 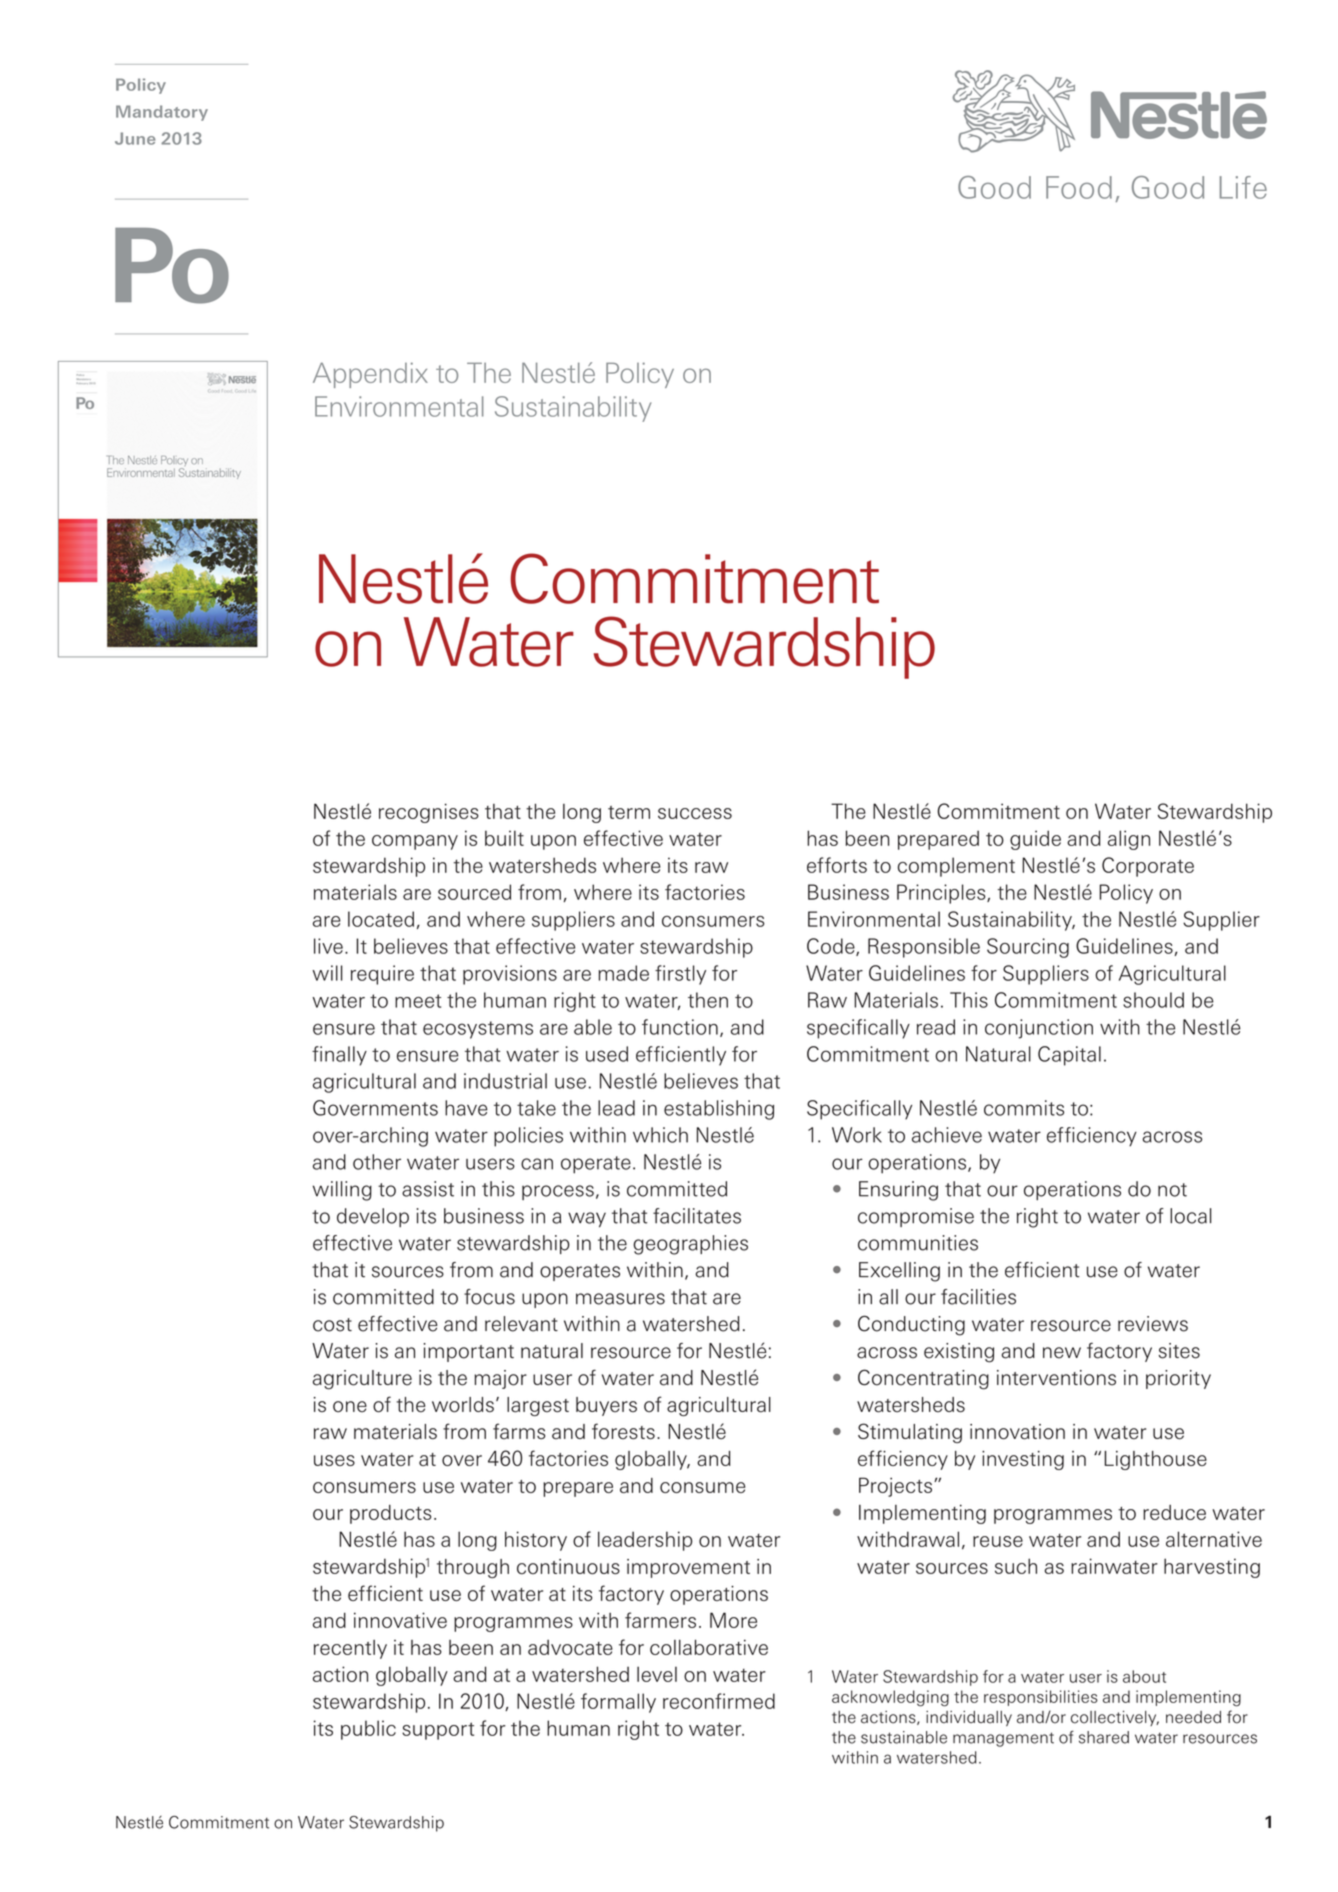 What do you see at coordinates (1062, 1353) in the image?
I see `new` at bounding box center [1062, 1353].
